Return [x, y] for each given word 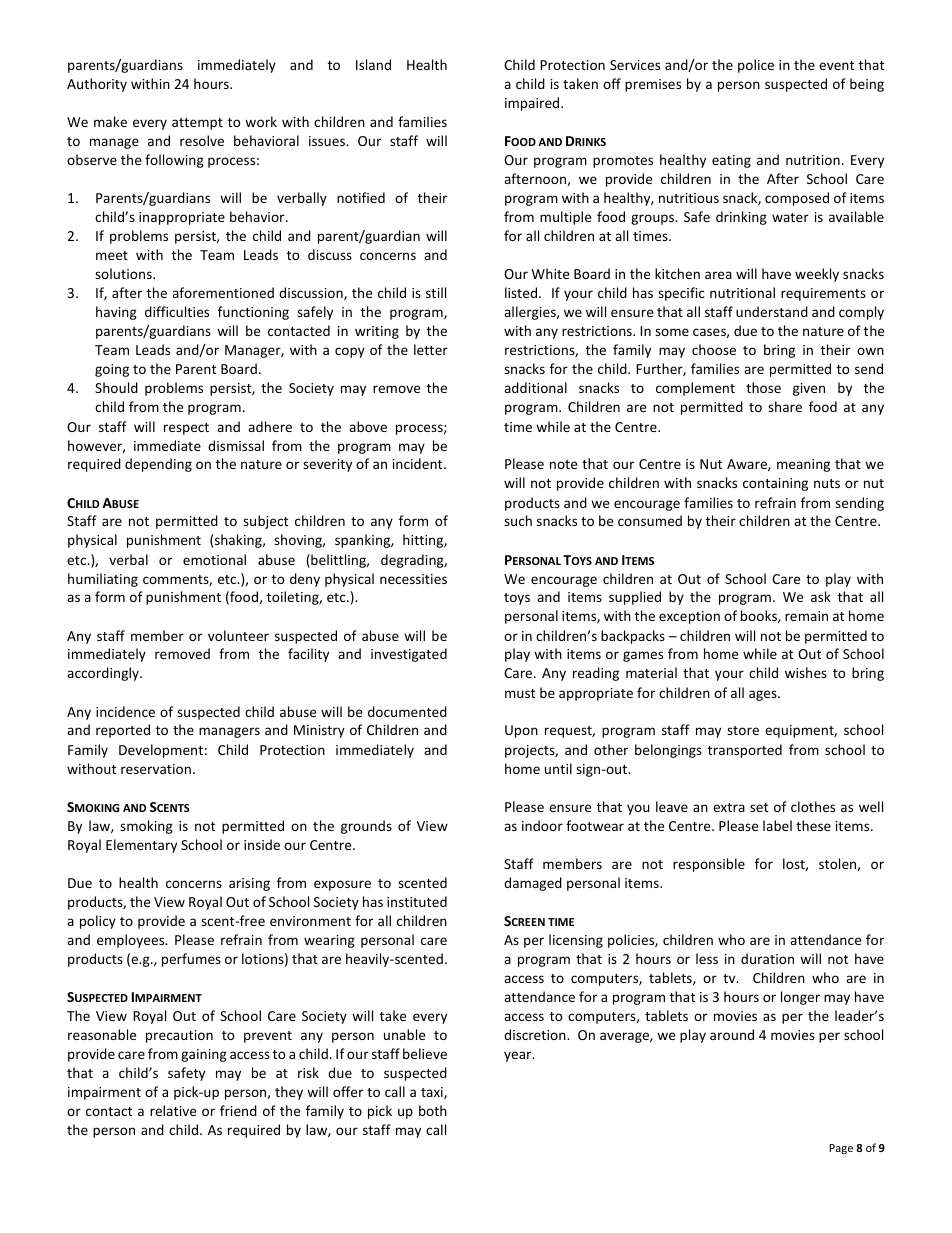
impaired [533, 104]
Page [841, 1149]
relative [173, 1110]
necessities [413, 579]
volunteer [238, 635]
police [756, 66]
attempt [197, 124]
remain [806, 616]
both [433, 1110]
